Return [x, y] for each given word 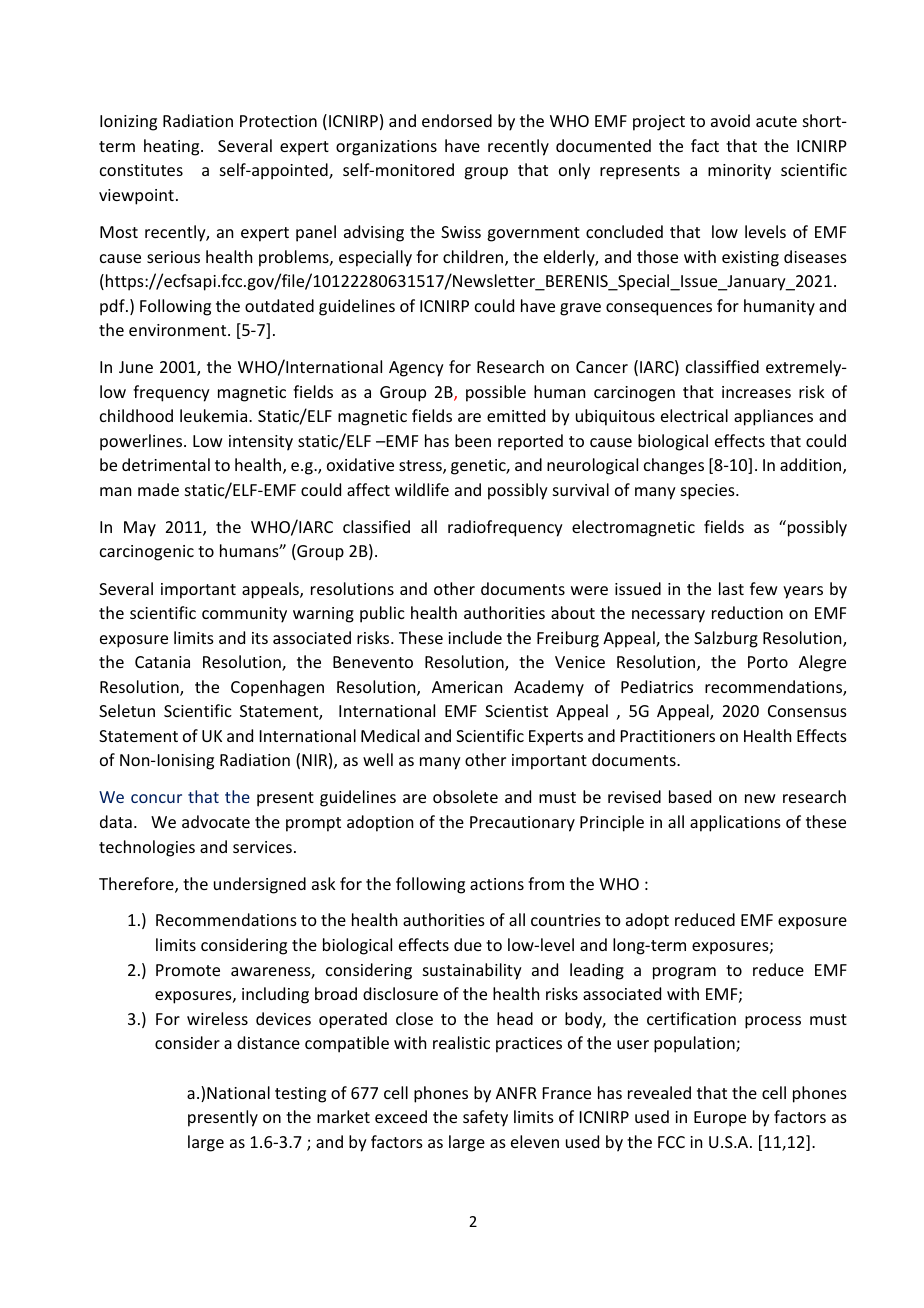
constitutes [141, 170]
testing [300, 1095]
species [709, 492]
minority [739, 172]
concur [156, 798]
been [473, 440]
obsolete [465, 796]
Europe [720, 1119]
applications [735, 823]
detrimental [166, 464]
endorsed [457, 120]
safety [485, 1118]
